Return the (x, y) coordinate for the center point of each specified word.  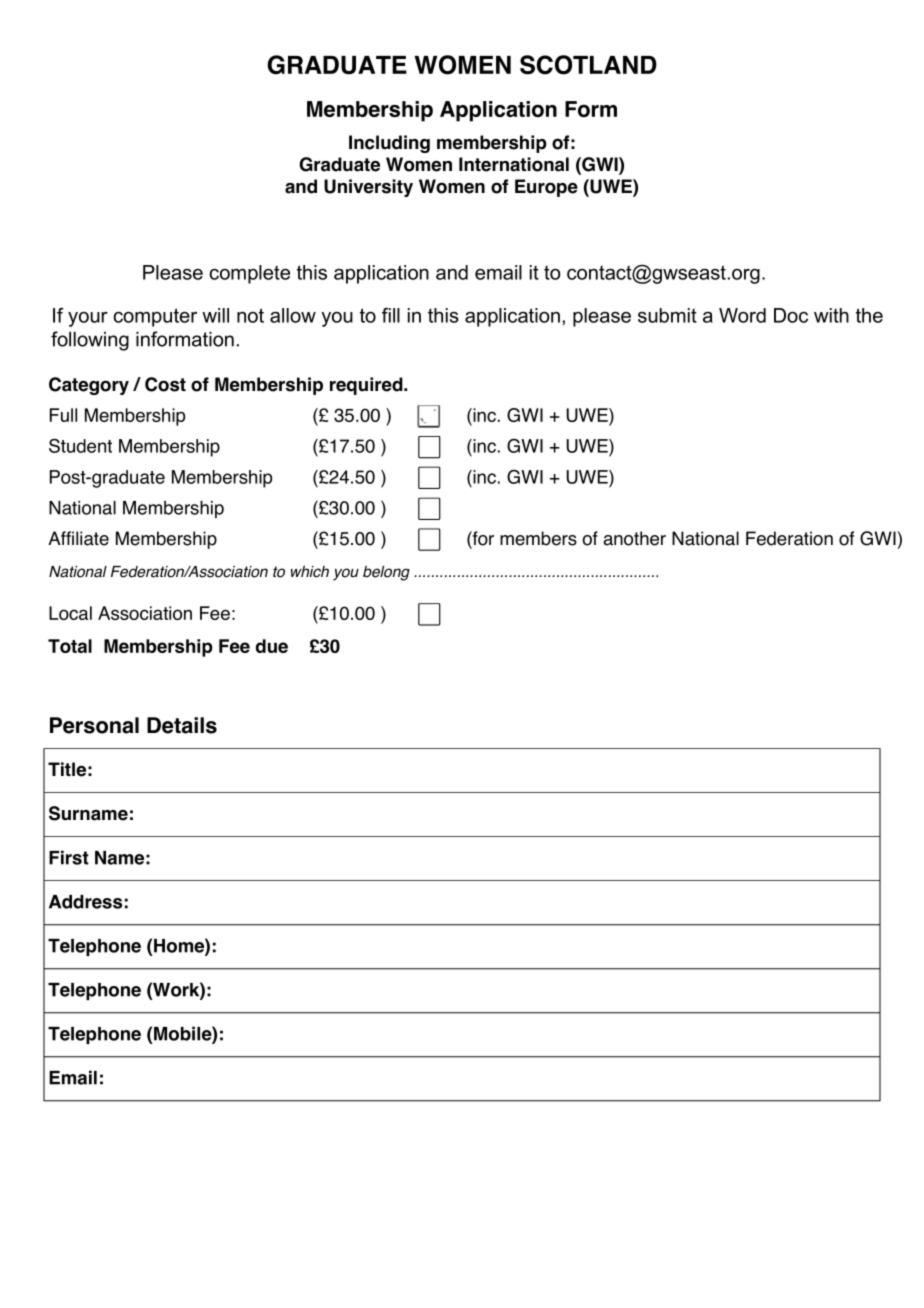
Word (742, 315)
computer (155, 317)
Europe (546, 188)
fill (391, 315)
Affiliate (78, 538)
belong (386, 573)
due (272, 646)
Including (389, 144)
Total (70, 646)
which (310, 572)
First (69, 857)
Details (182, 725)
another (634, 538)
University (368, 188)
